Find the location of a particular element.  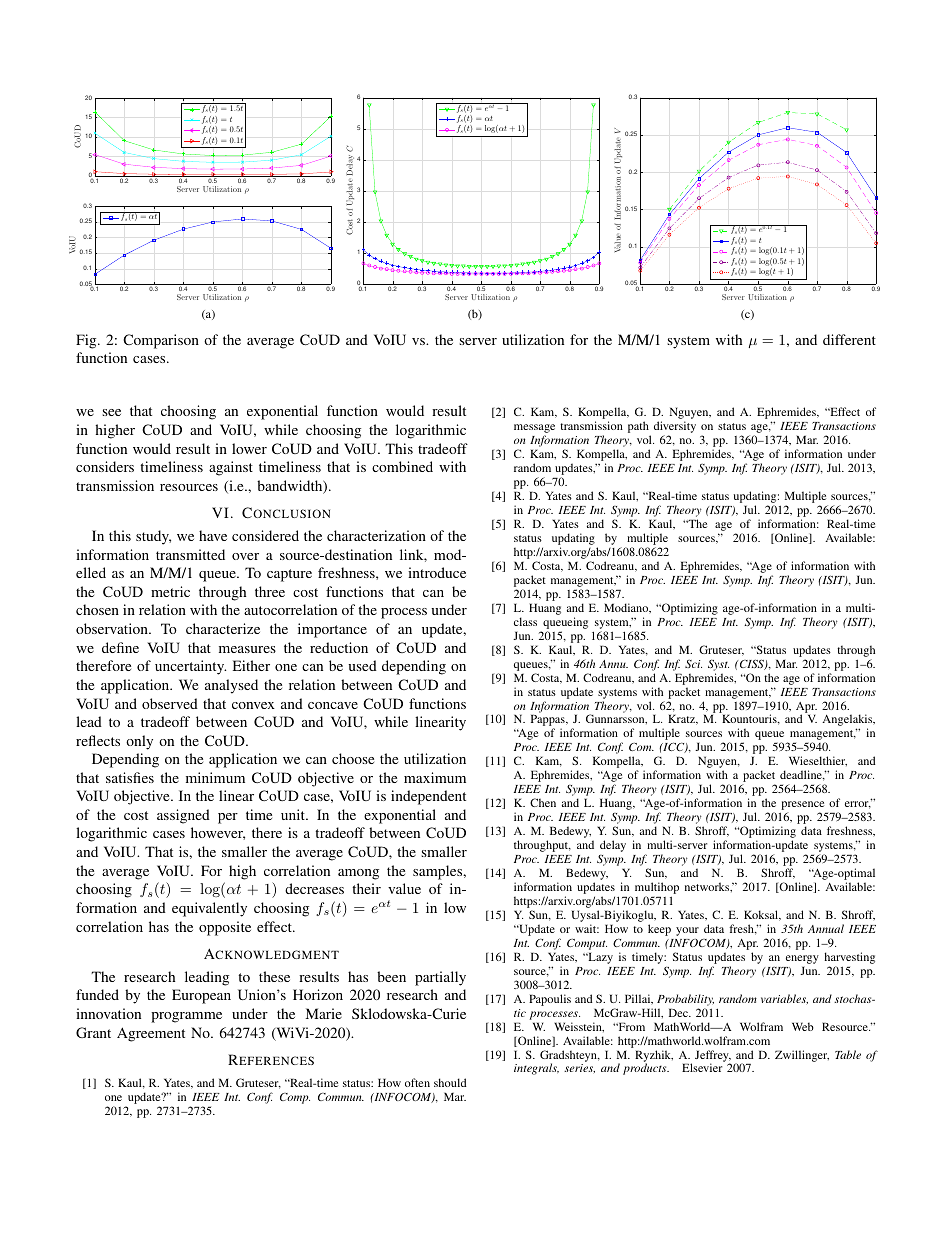

Elsevier is located at coordinates (702, 1067).
